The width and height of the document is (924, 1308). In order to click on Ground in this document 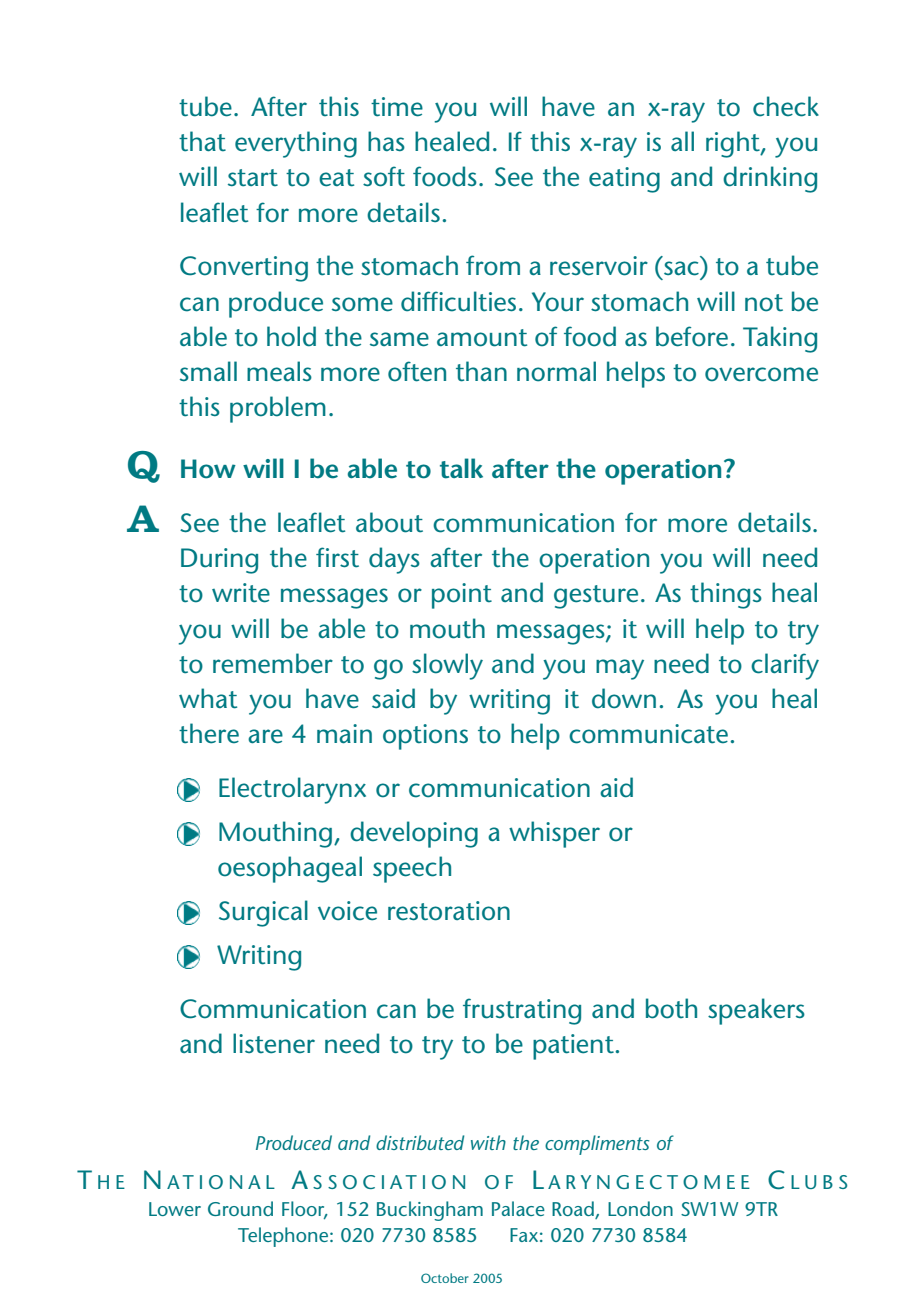, I will do `click(240, 1208)`.
